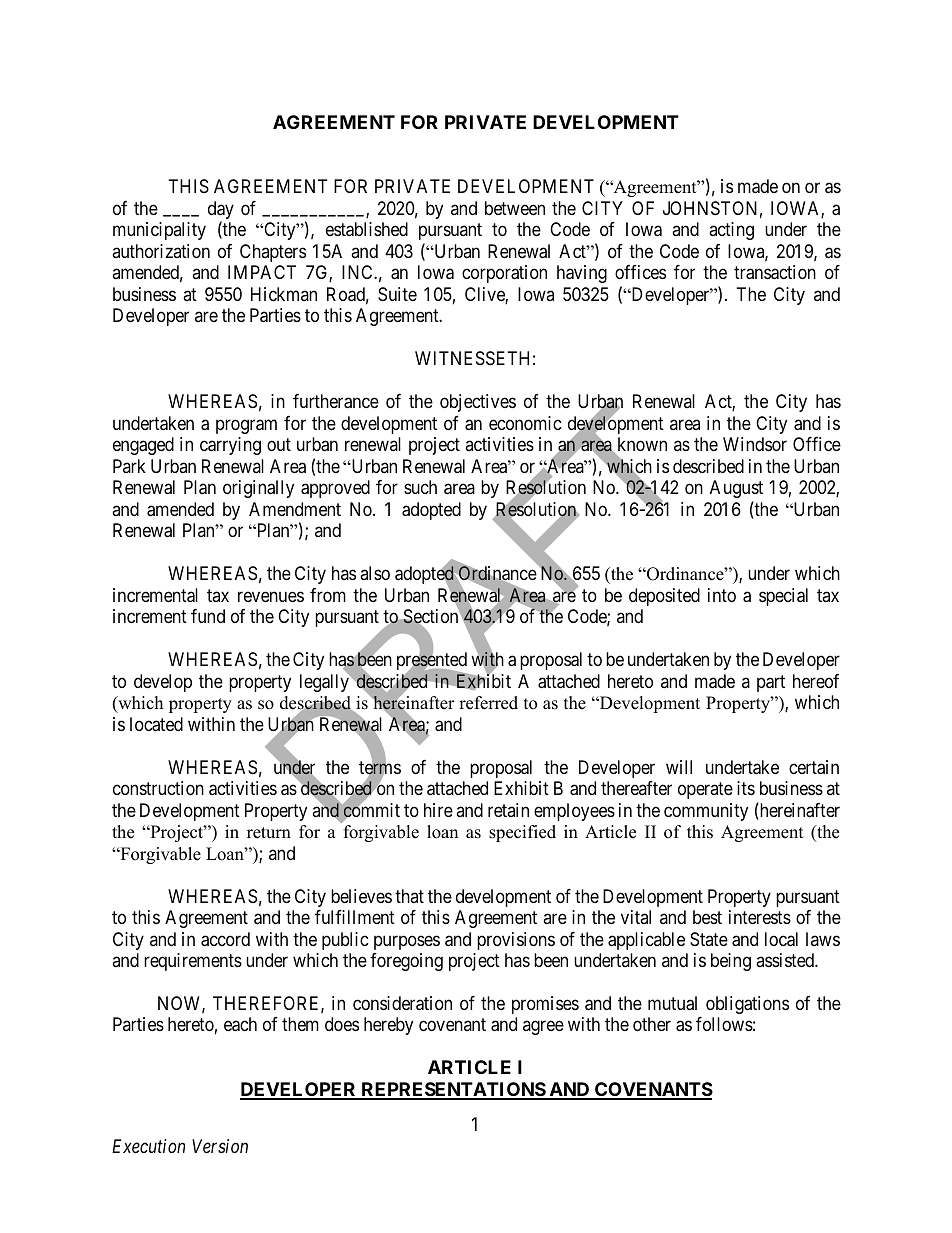 This document has width=952, height=1233. I want to click on referred, so click(488, 703).
